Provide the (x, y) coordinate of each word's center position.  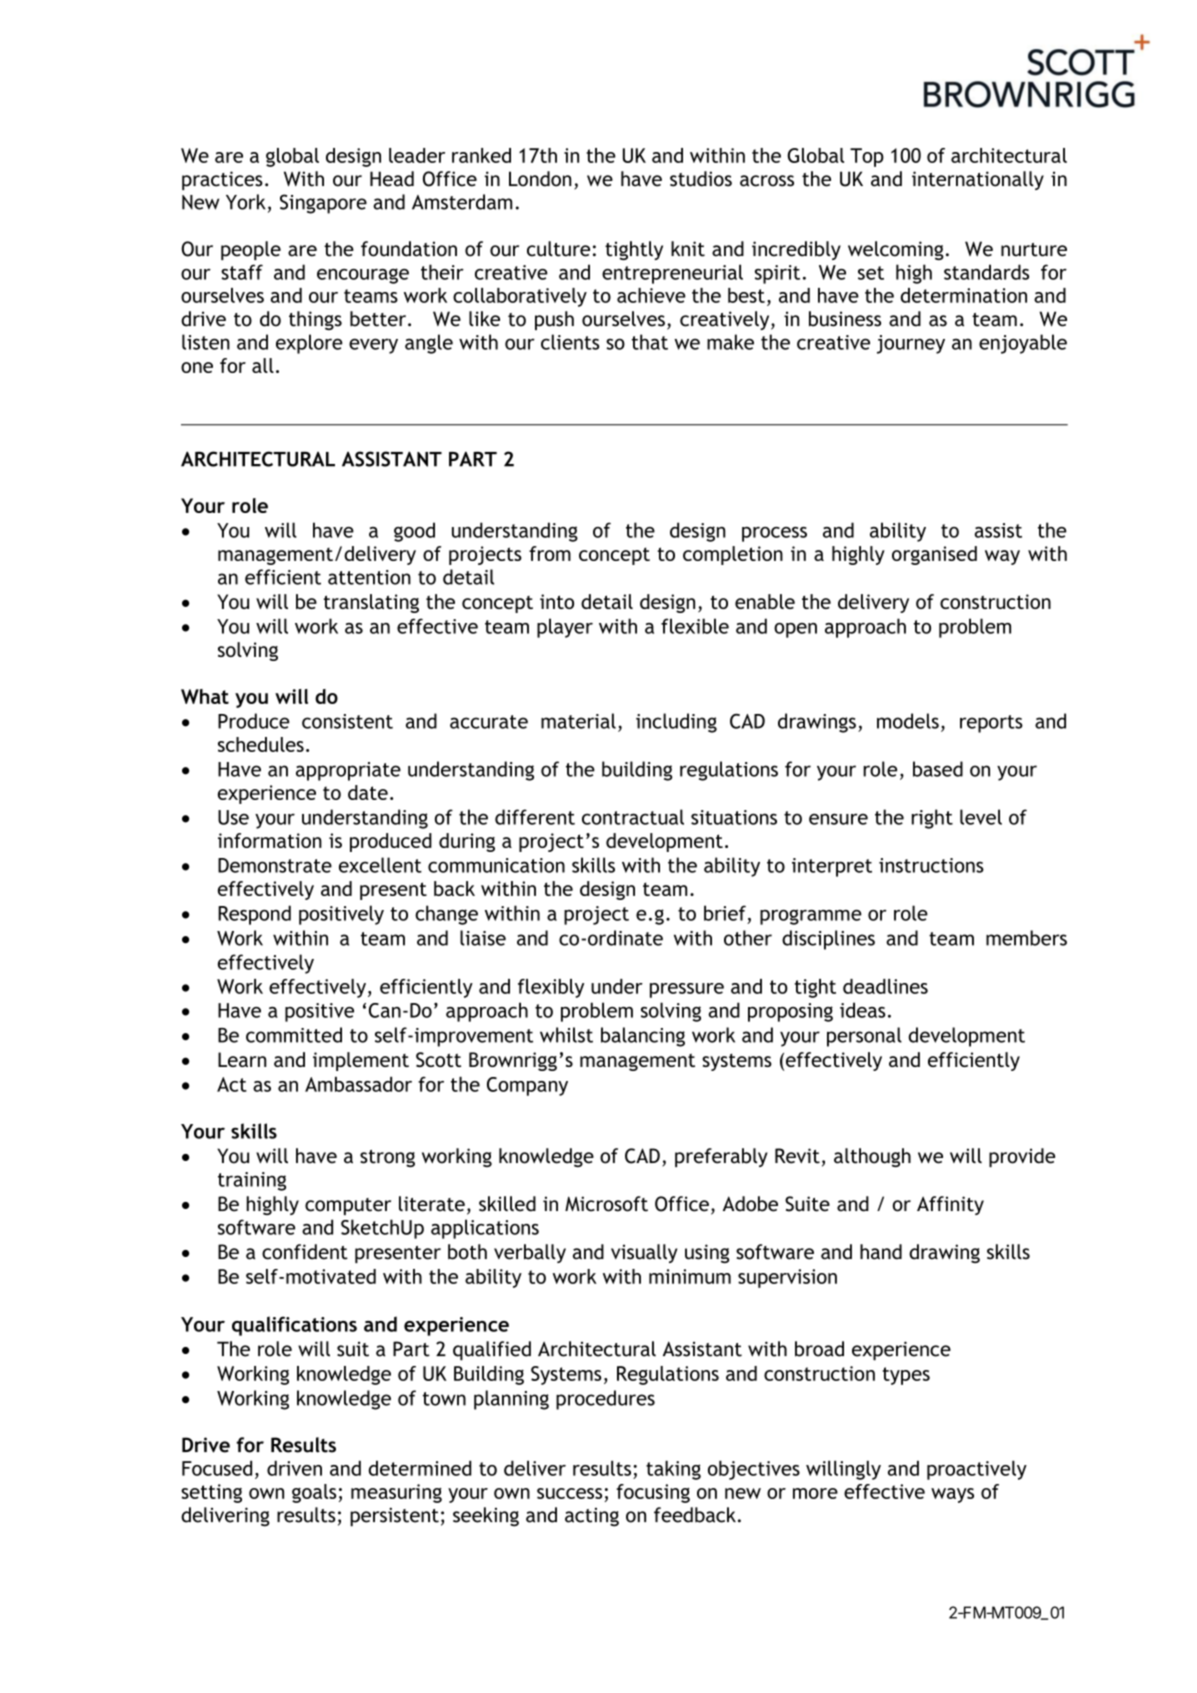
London (540, 179)
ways (952, 1495)
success (569, 1493)
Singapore (323, 204)
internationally (978, 180)
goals (314, 1493)
